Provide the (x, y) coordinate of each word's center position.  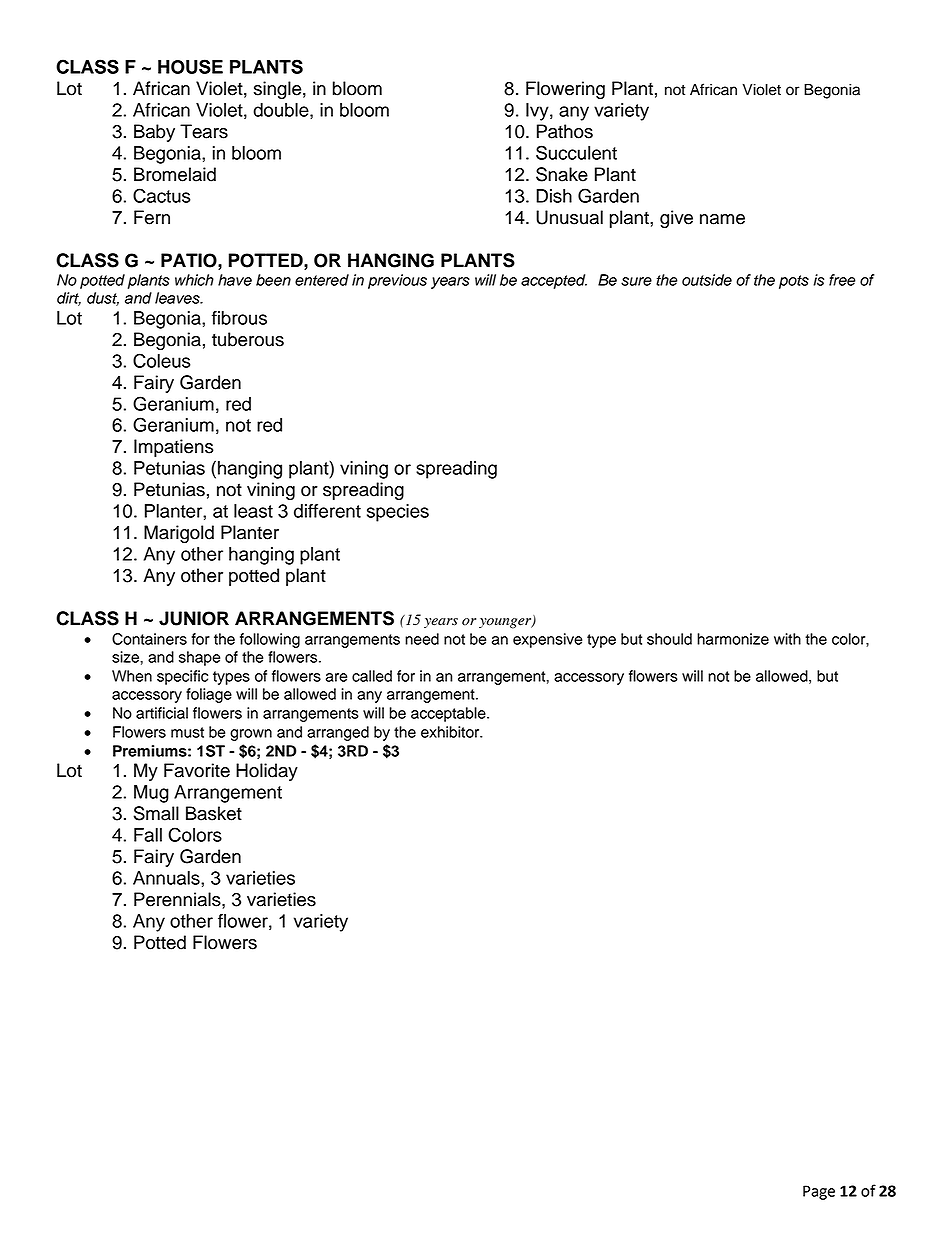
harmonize (733, 639)
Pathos (565, 131)
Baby (154, 133)
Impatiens (174, 448)
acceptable (449, 714)
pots (794, 282)
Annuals (167, 878)
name (722, 219)
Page (819, 1192)
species (398, 513)
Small (156, 813)
